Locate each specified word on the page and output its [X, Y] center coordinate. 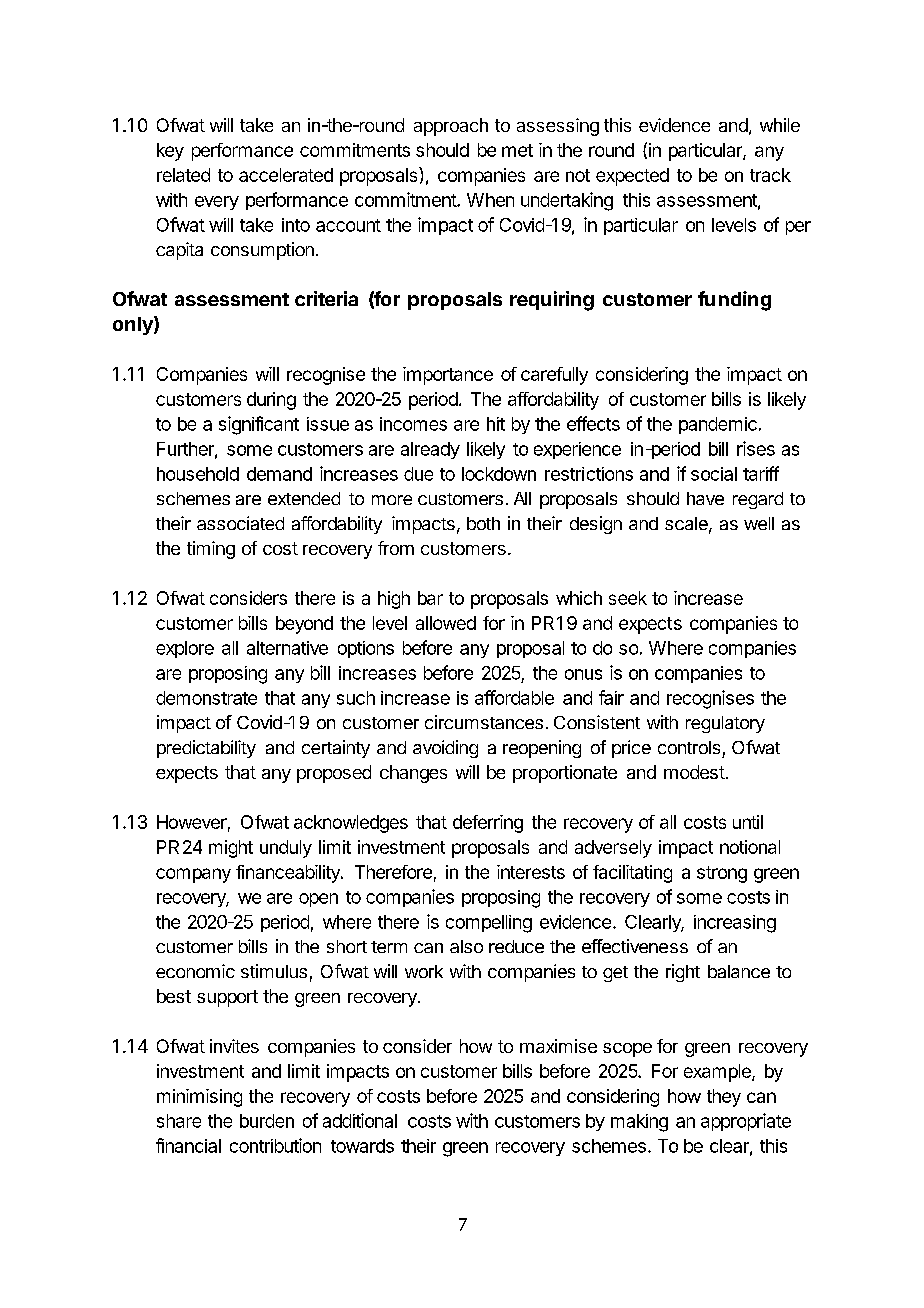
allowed [446, 623]
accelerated [286, 175]
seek [628, 598]
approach [451, 127]
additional [360, 1120]
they [724, 1098]
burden [267, 1121]
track [770, 175]
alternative [287, 648]
